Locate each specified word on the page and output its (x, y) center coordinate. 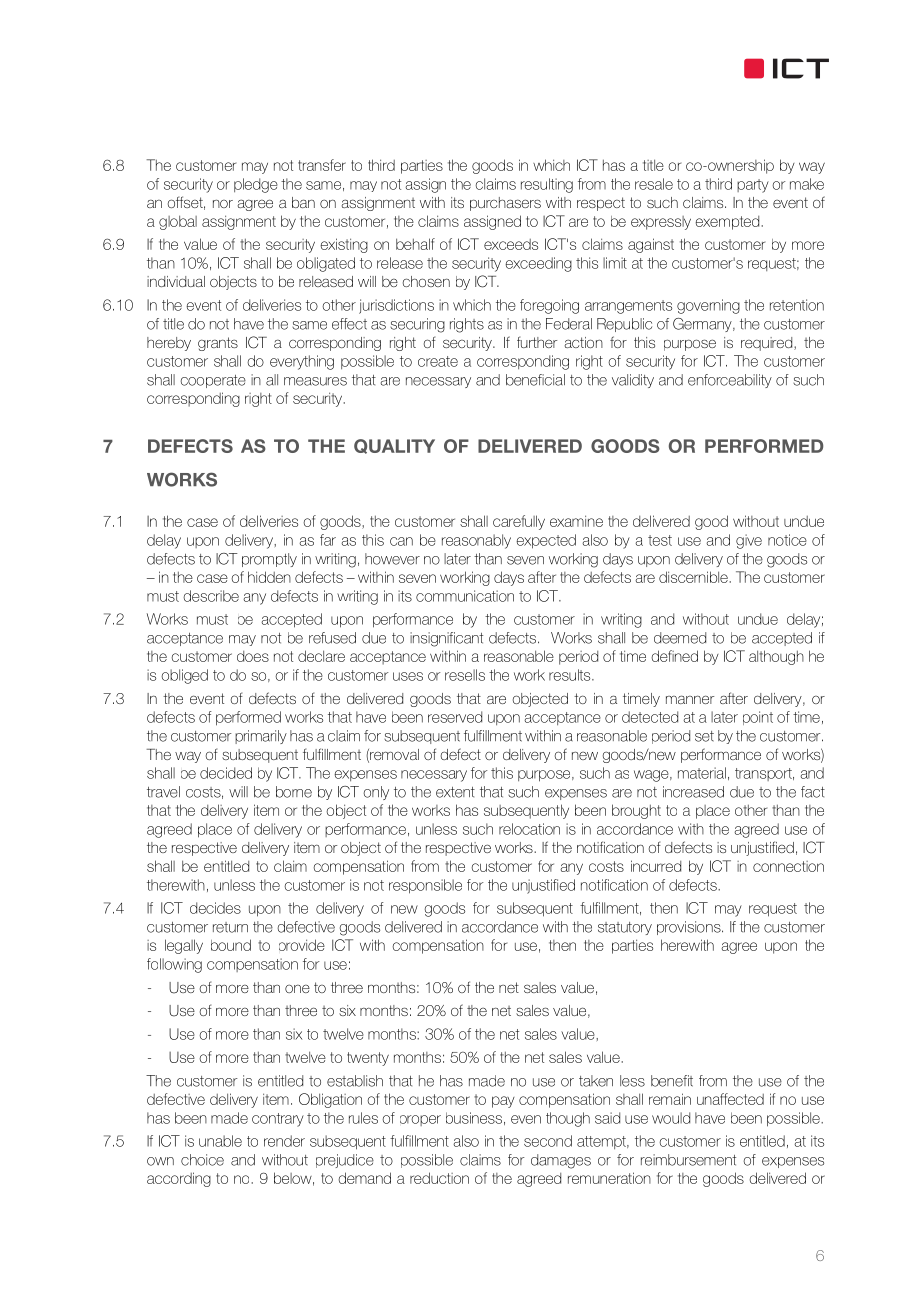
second (548, 1141)
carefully (519, 522)
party (753, 186)
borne (294, 792)
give (749, 541)
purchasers (505, 204)
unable (220, 1141)
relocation (529, 829)
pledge (256, 185)
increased (693, 792)
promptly (269, 560)
